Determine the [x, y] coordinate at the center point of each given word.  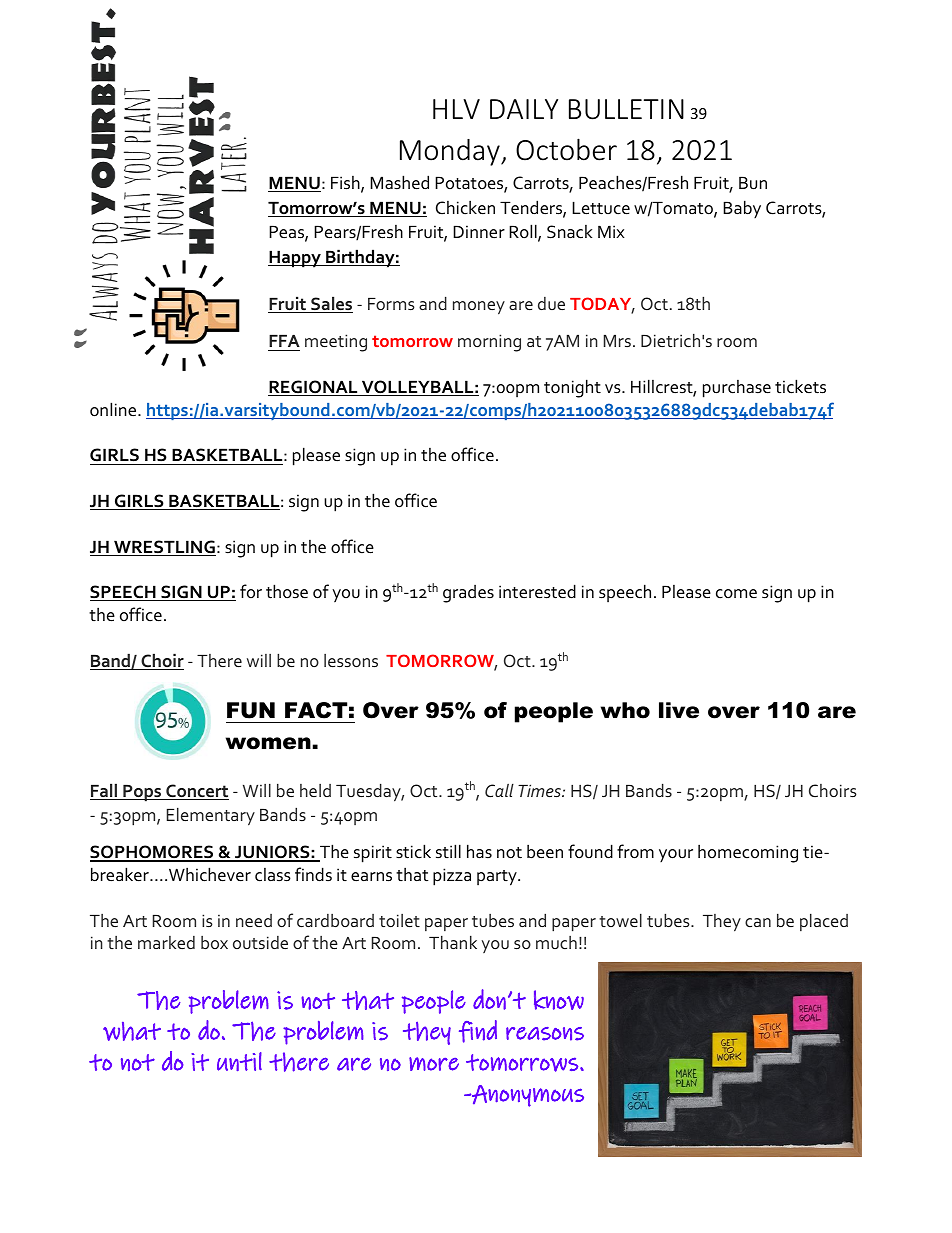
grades [468, 594]
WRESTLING [164, 548]
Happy [295, 259]
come [736, 594]
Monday [451, 152]
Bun [753, 183]
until [239, 1061]
